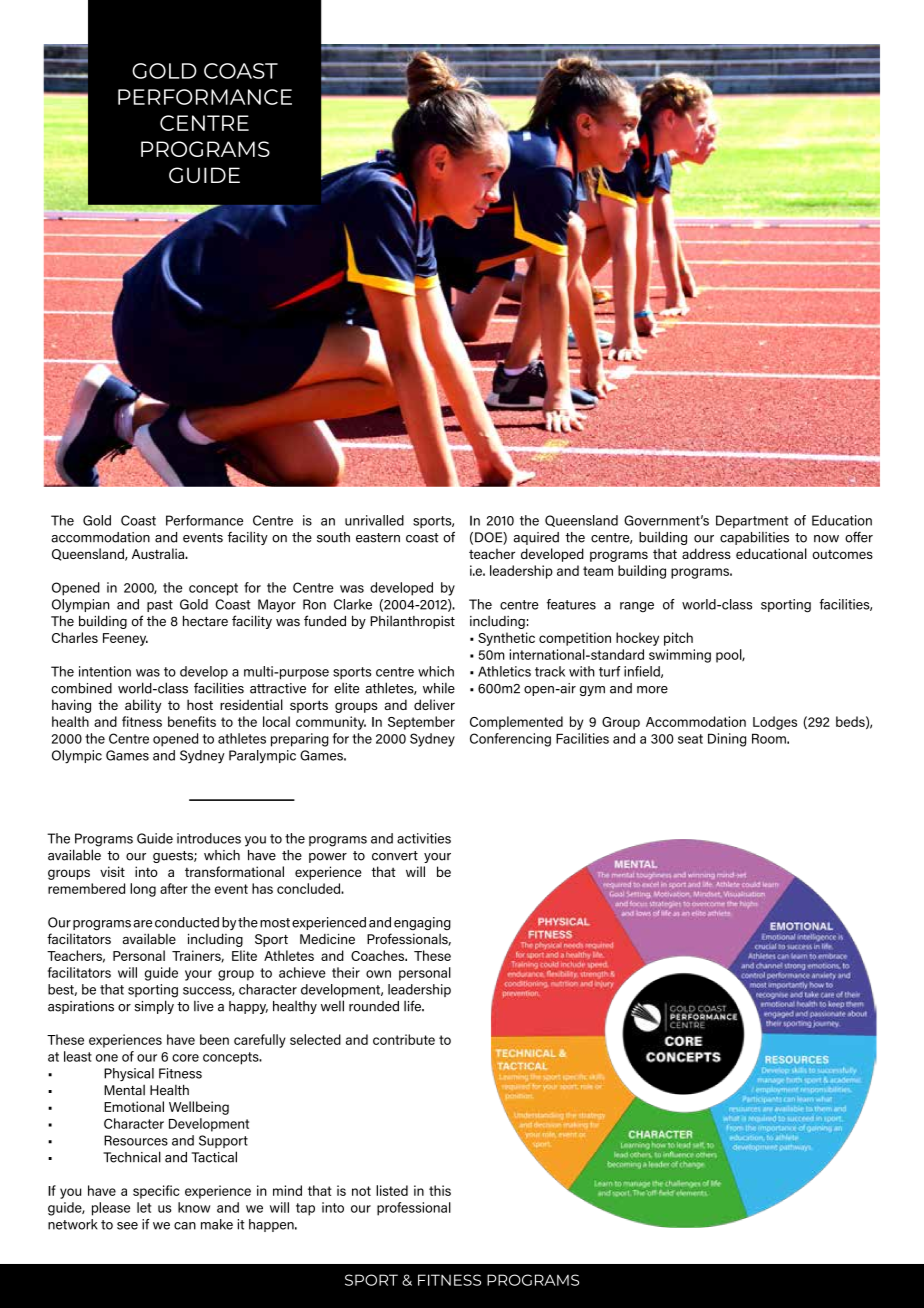 The image size is (924, 1308). I want to click on aquired, so click(536, 538).
